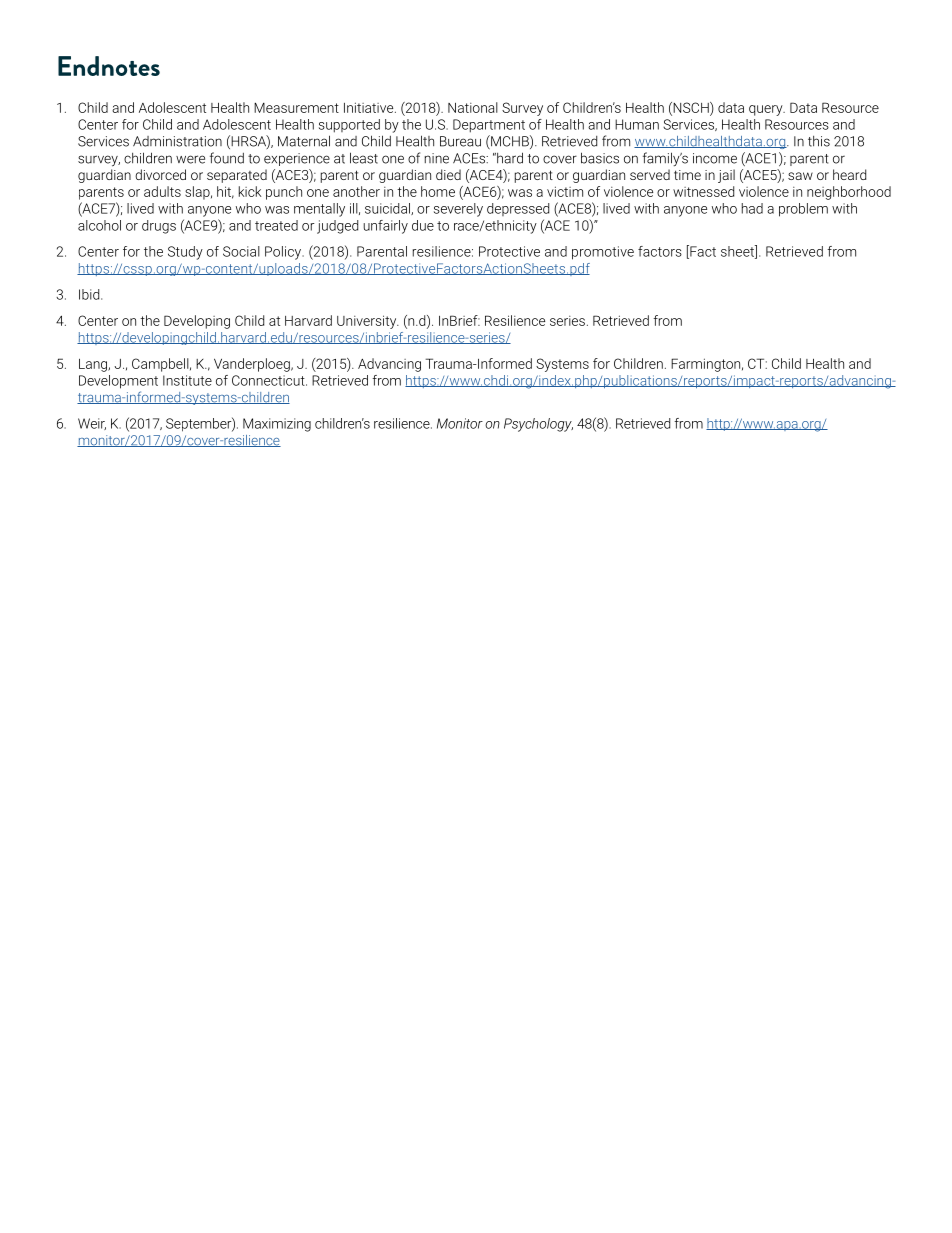 The height and width of the screenshot is (1233, 952). Describe the element at coordinates (109, 66) in the screenshot. I see `Endnotes` at that location.
